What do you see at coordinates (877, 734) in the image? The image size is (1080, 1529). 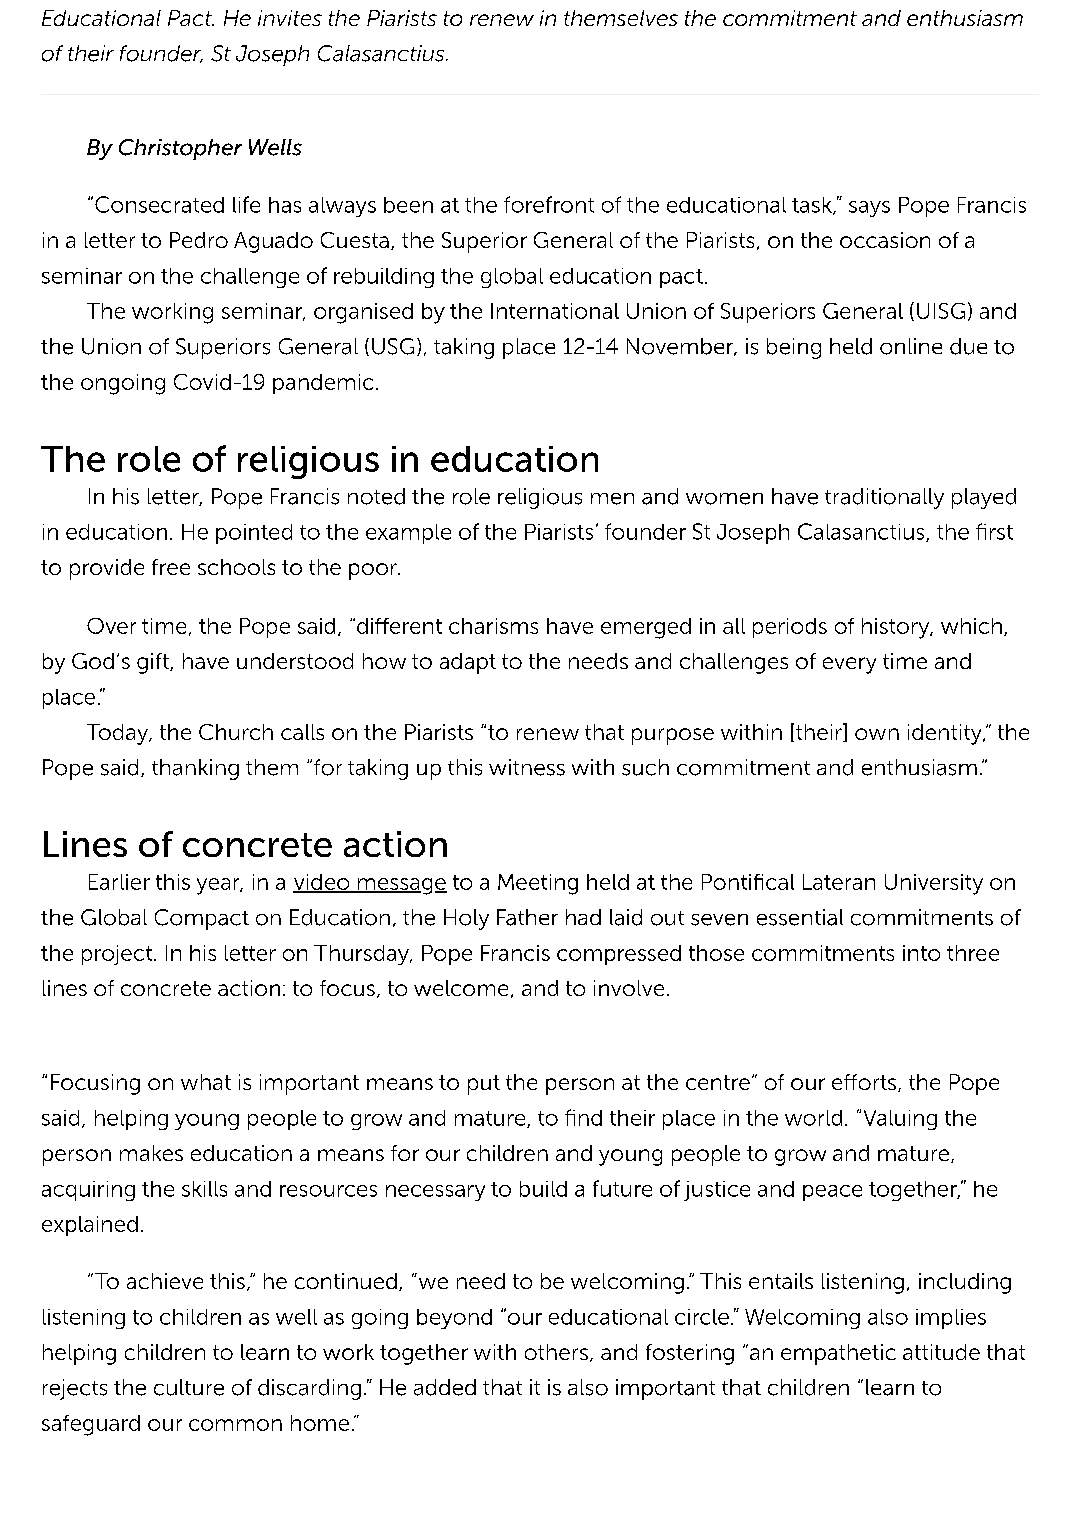 I see `own` at bounding box center [877, 734].
